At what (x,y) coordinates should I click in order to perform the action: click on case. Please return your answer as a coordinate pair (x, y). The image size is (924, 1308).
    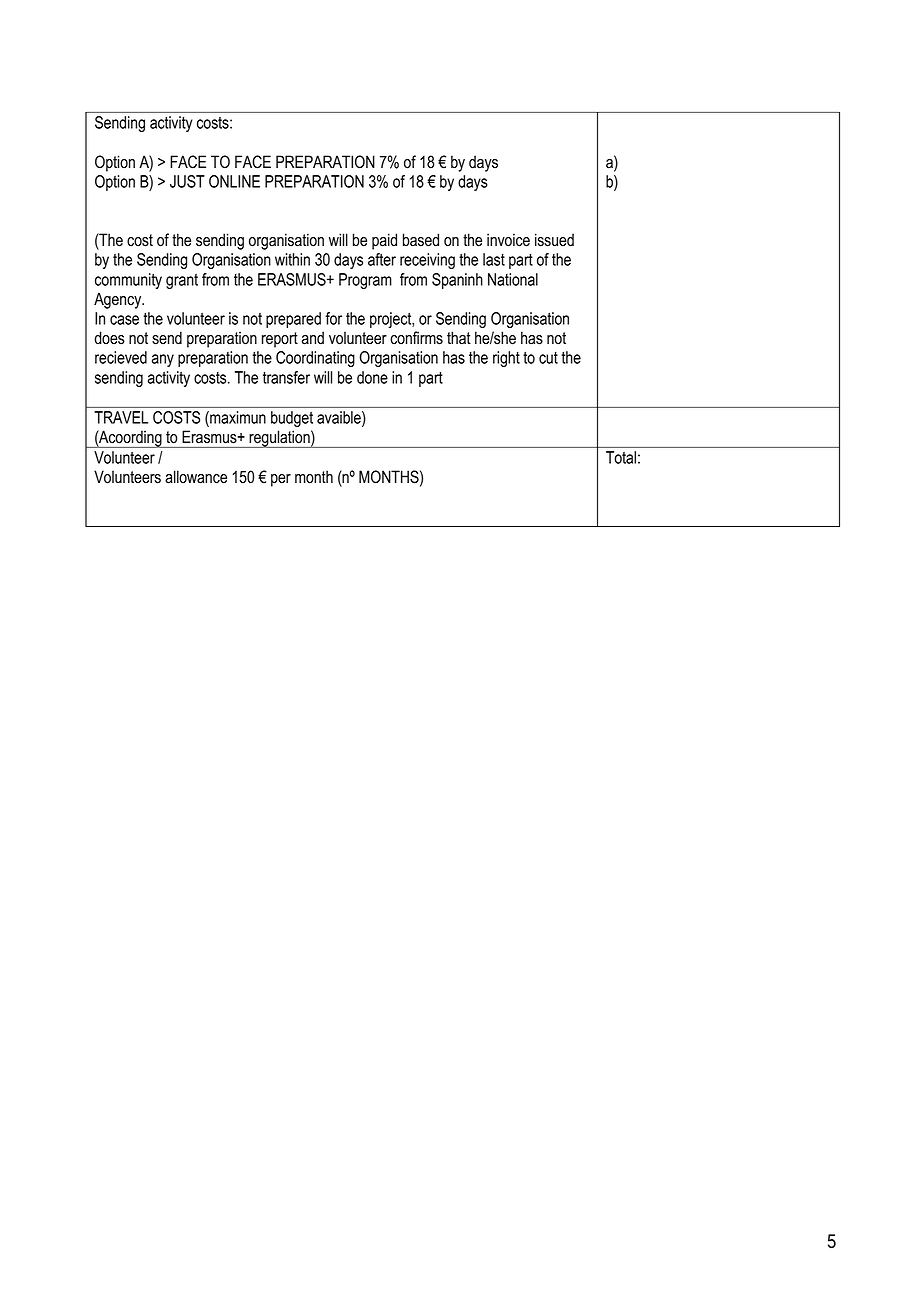
    Looking at the image, I should click on (124, 320).
